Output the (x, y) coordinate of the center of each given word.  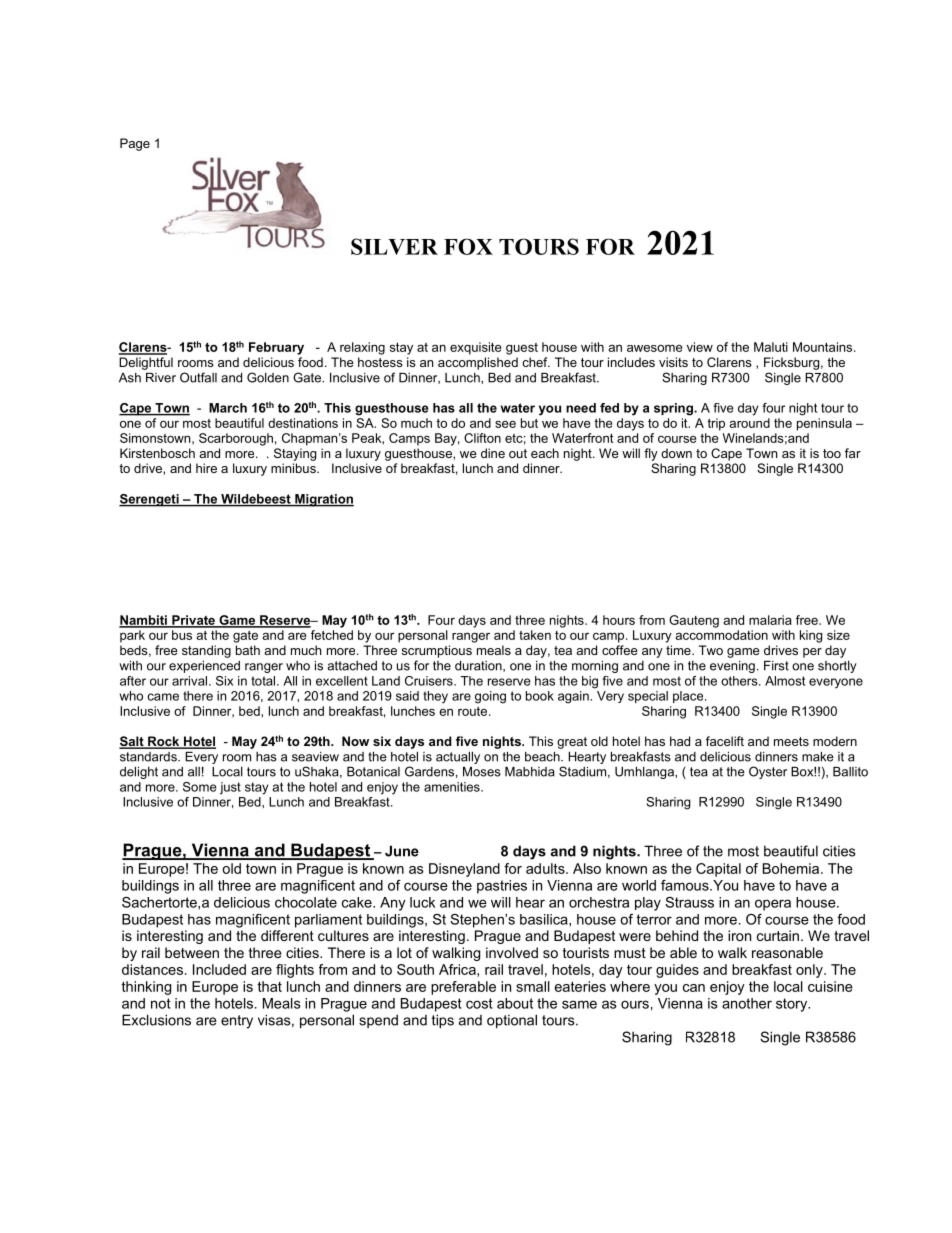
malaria (770, 620)
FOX (468, 246)
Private (193, 621)
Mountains (824, 347)
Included (219, 969)
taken (535, 635)
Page (135, 144)
